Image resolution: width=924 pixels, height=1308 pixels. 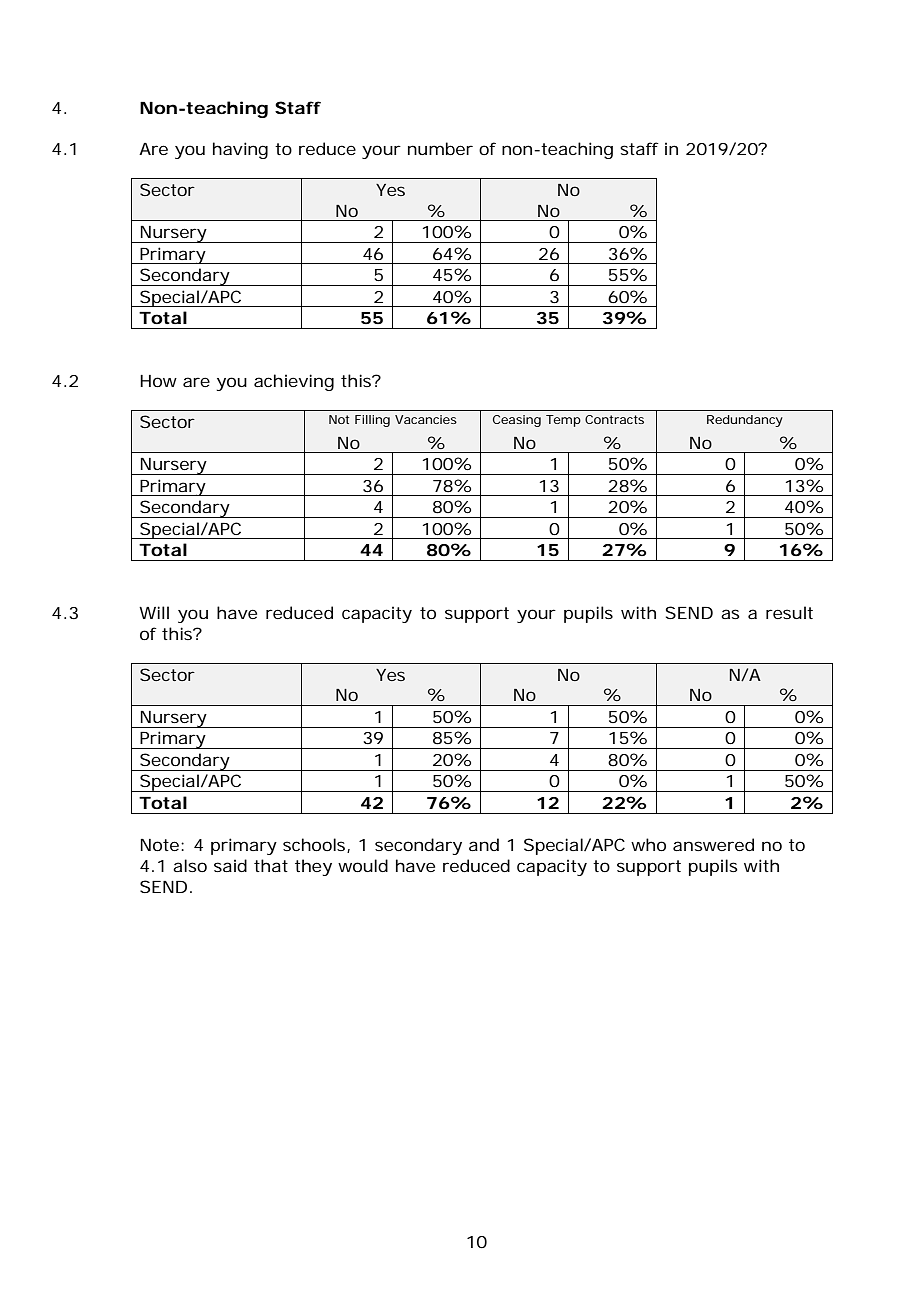 I want to click on having, so click(x=240, y=150).
